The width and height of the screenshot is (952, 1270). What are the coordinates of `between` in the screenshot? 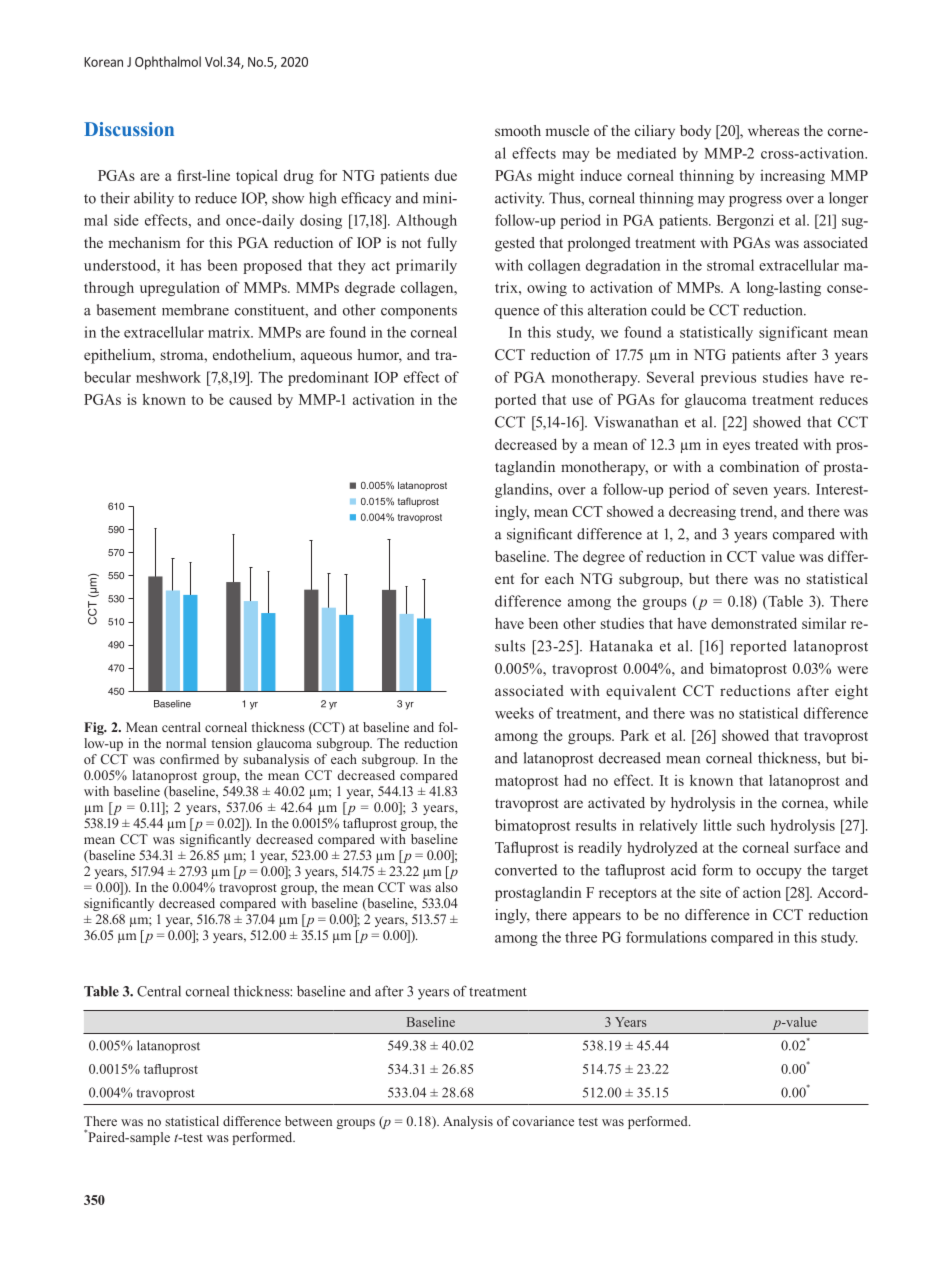 It's located at (308, 1121).
